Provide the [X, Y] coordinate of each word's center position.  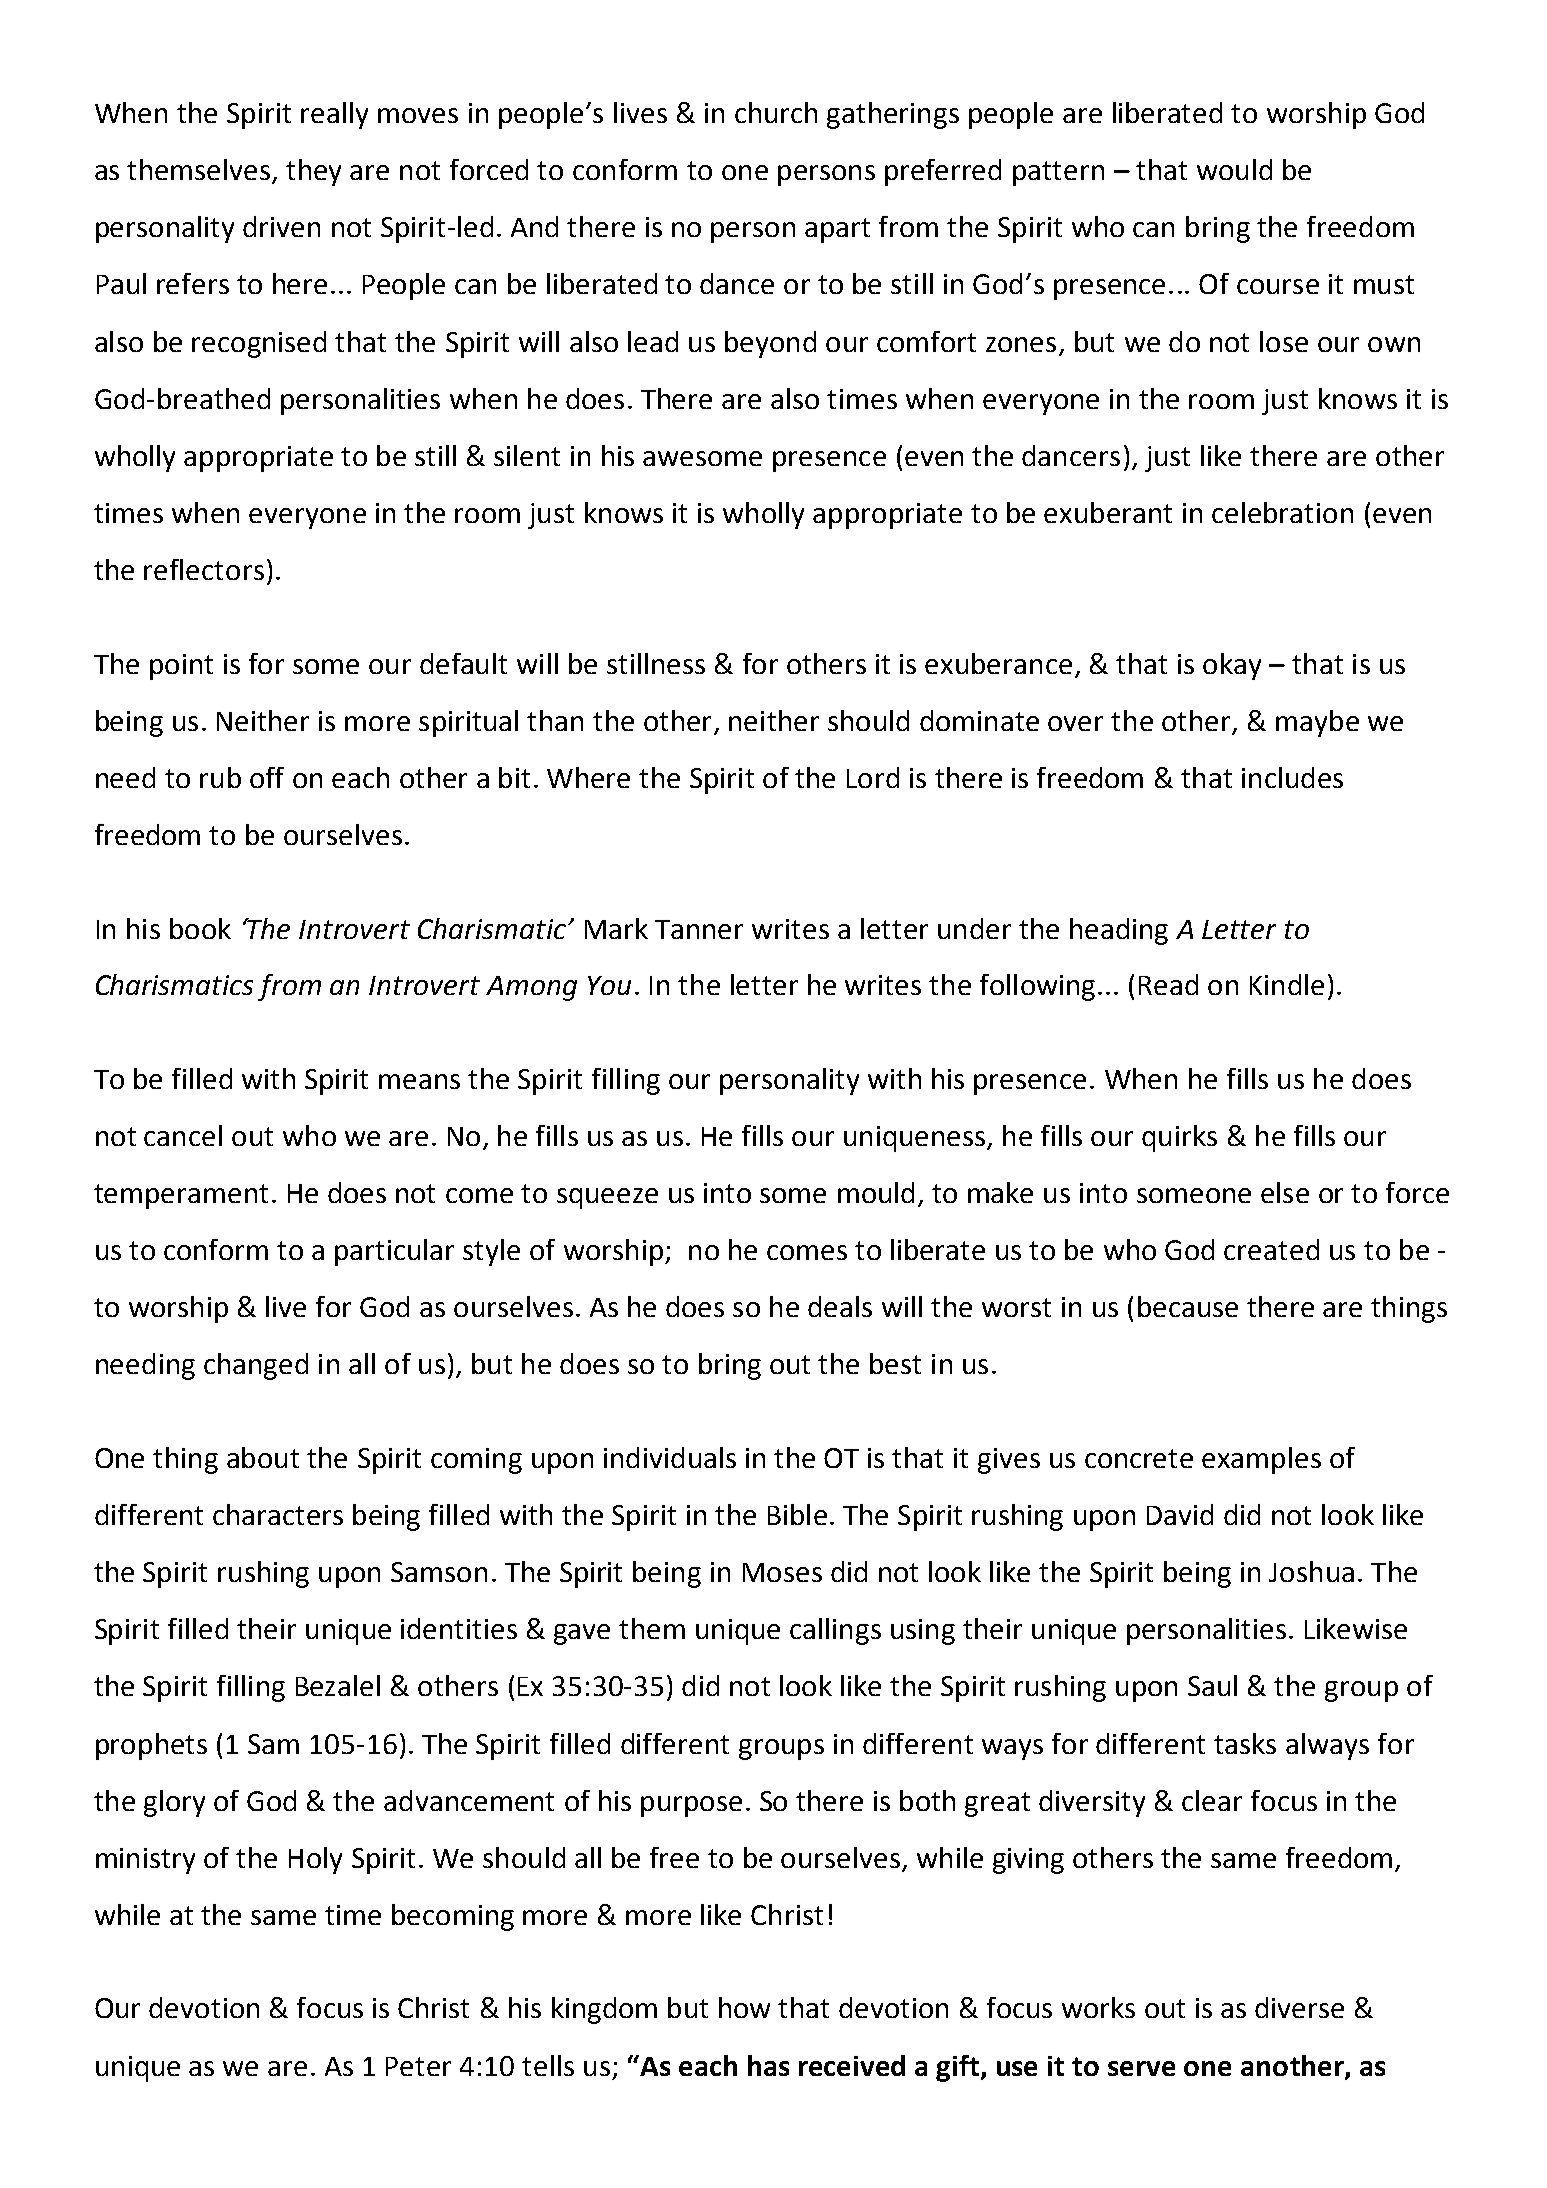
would [1234, 169]
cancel [183, 1135]
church [776, 112]
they [313, 172]
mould [876, 1192]
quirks [1179, 1138]
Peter [418, 2066]
